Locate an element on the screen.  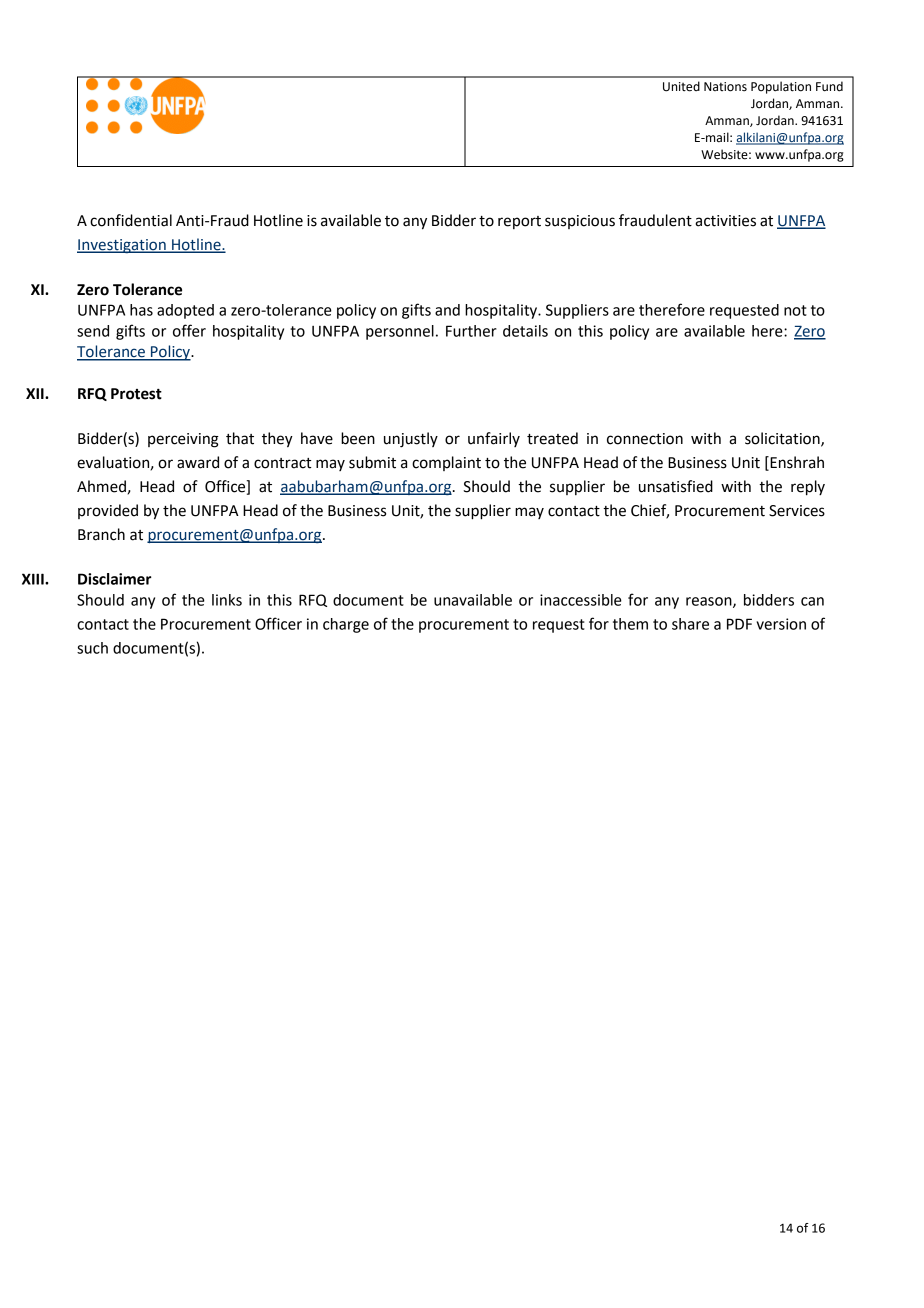
not is located at coordinates (795, 310).
